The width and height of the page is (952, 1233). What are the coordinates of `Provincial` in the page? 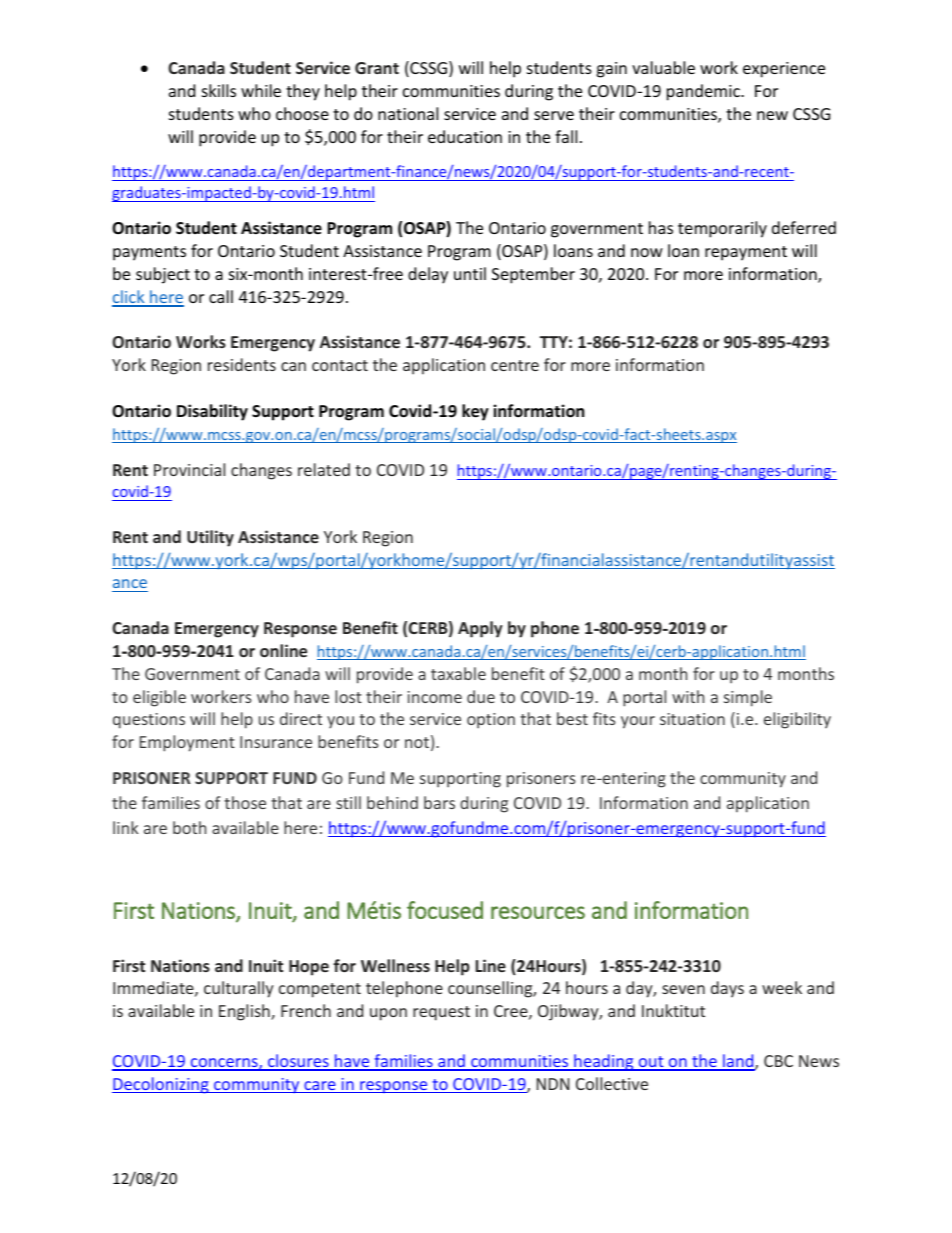 It's located at (189, 469).
